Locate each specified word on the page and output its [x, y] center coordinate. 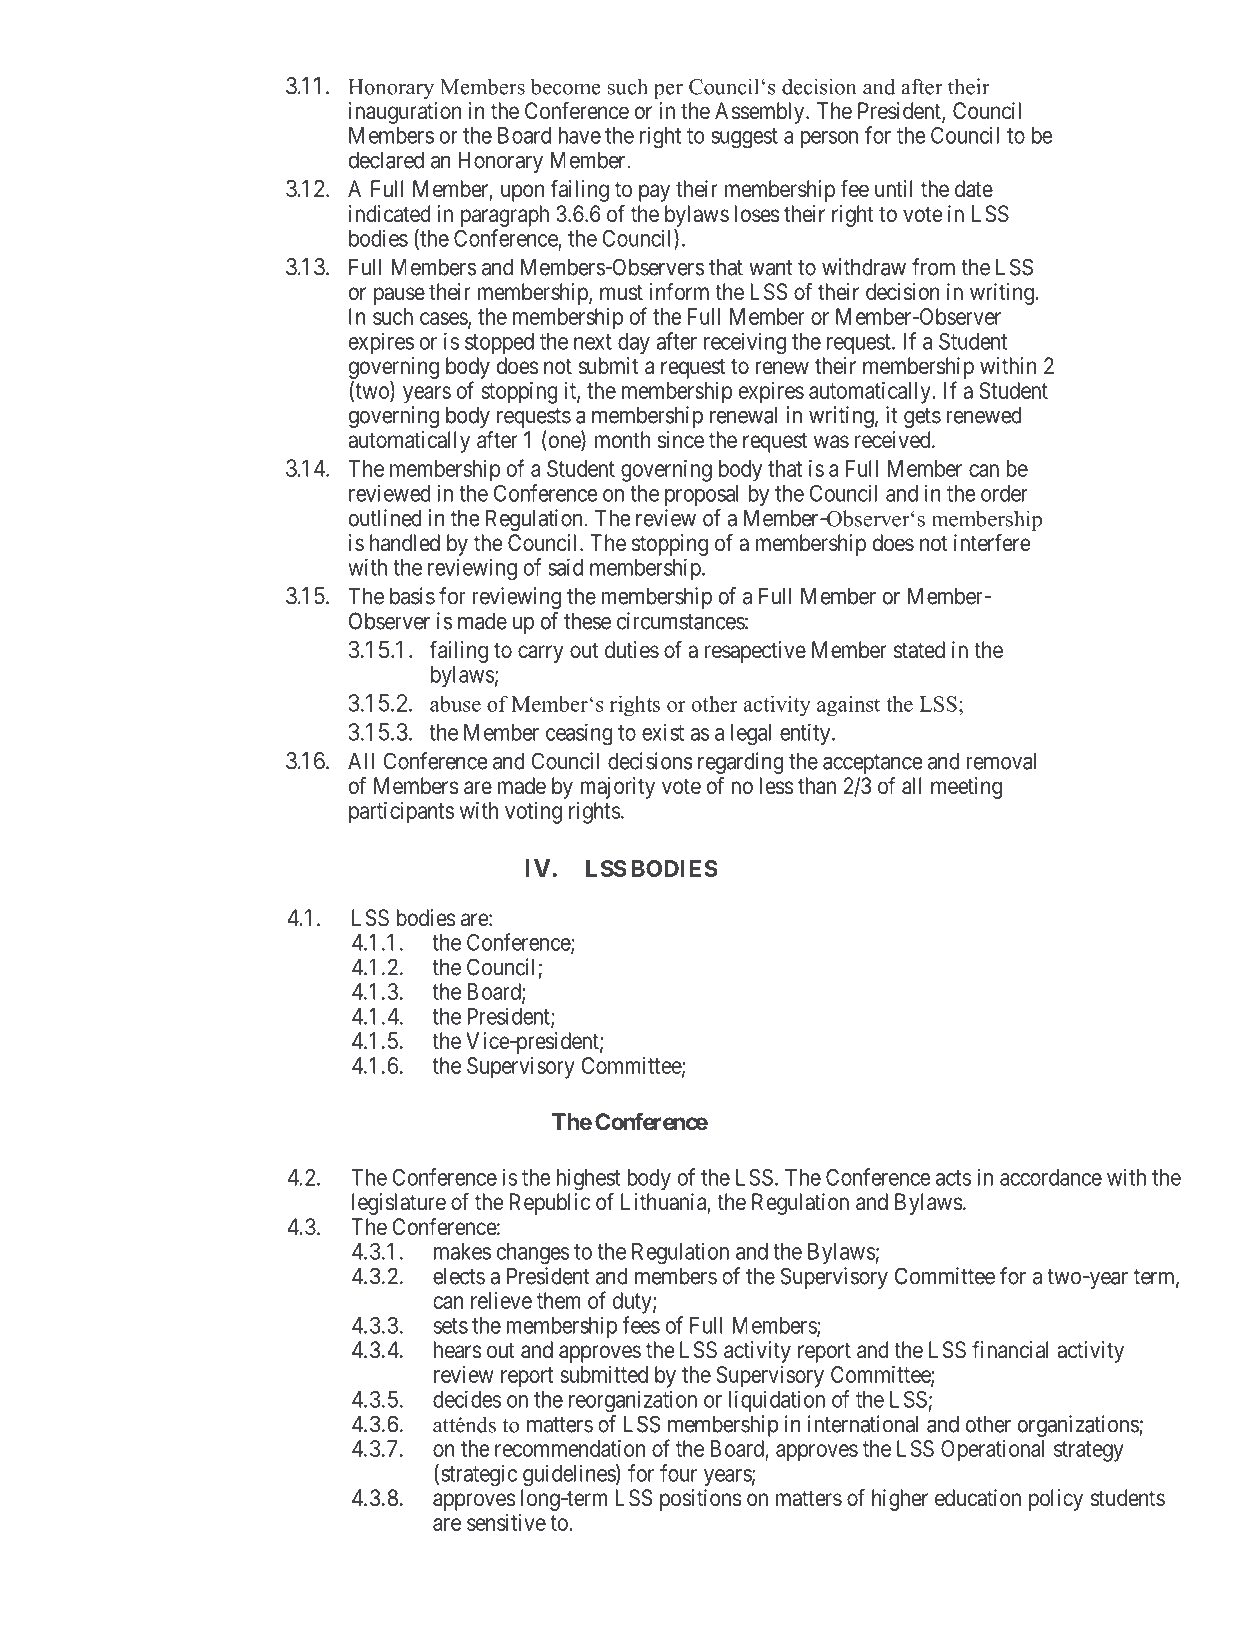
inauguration [405, 113]
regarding [741, 763]
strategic [479, 1475]
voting [533, 813]
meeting [966, 788]
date [974, 189]
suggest [744, 138]
